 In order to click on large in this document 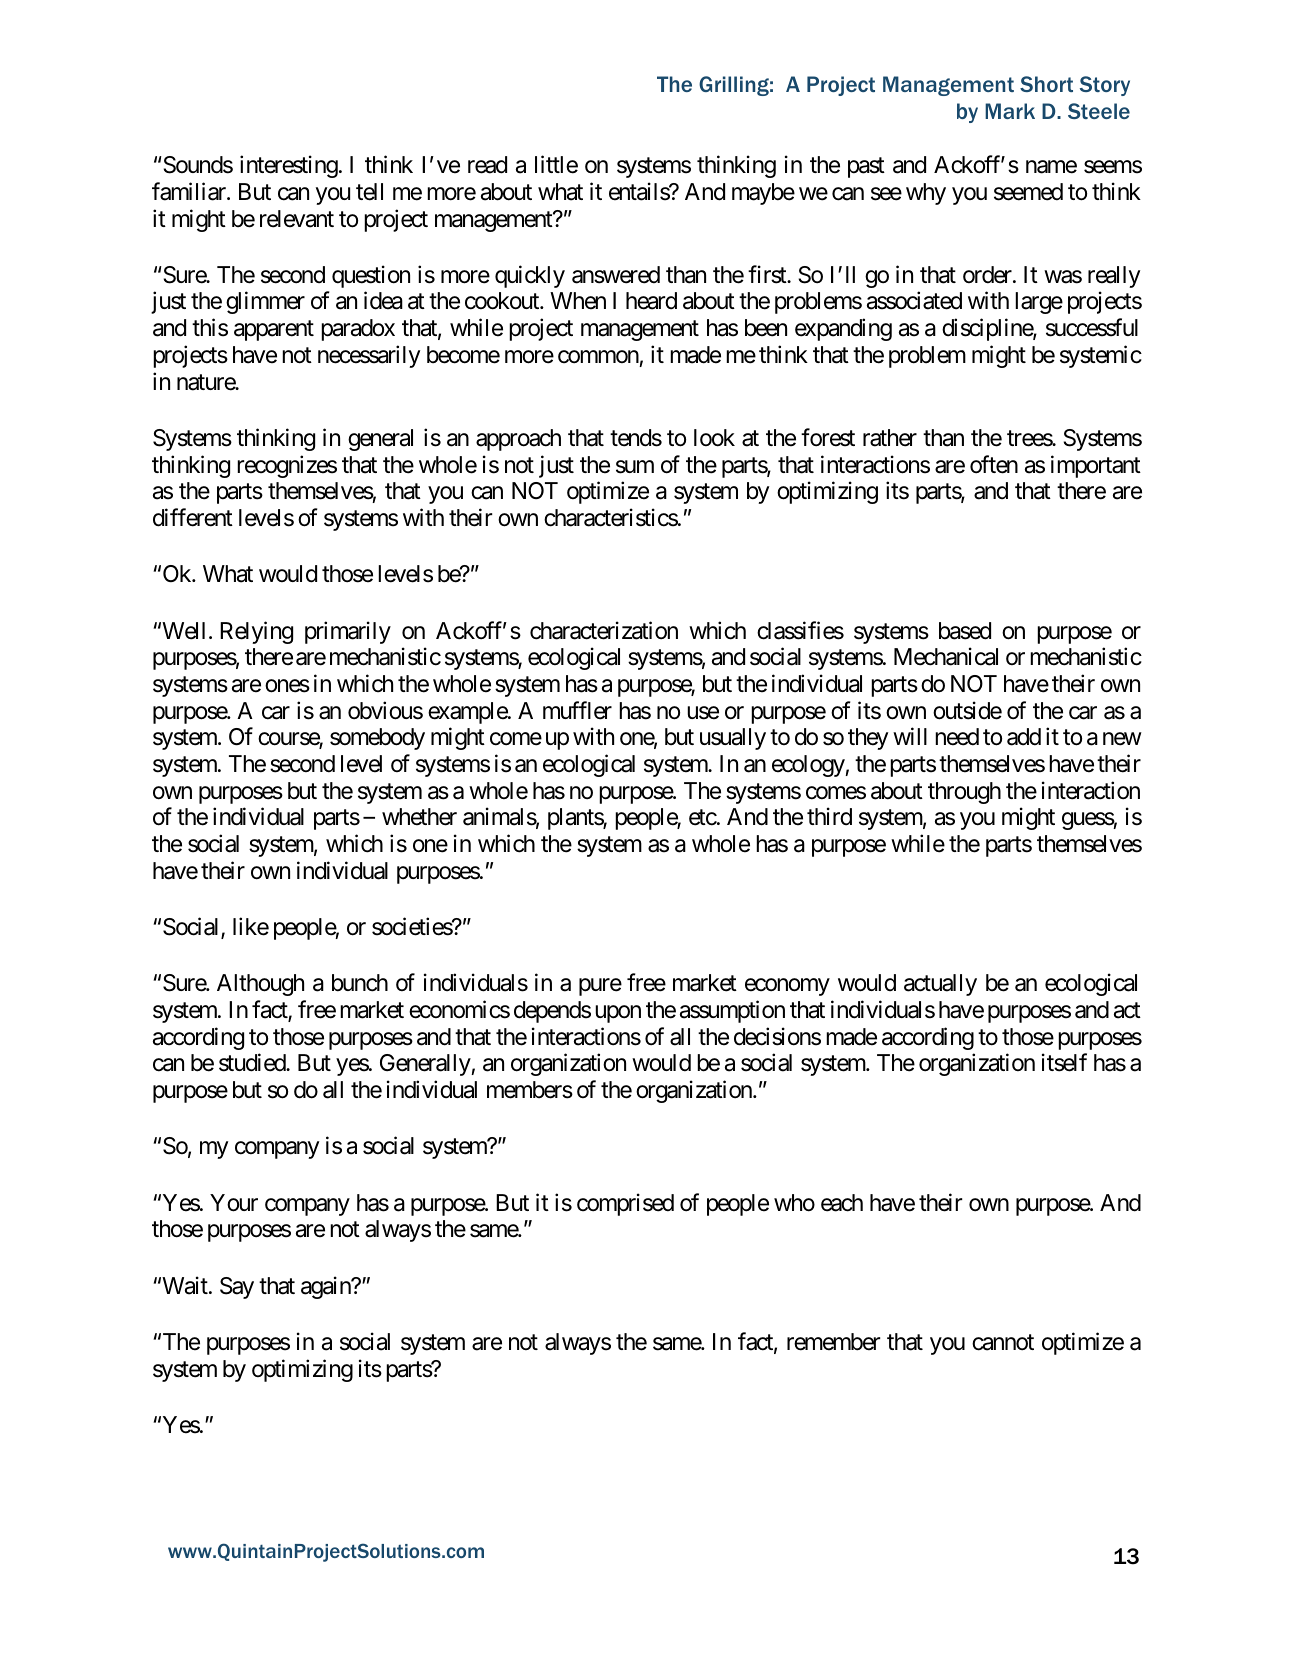, I will do `click(1039, 303)`.
